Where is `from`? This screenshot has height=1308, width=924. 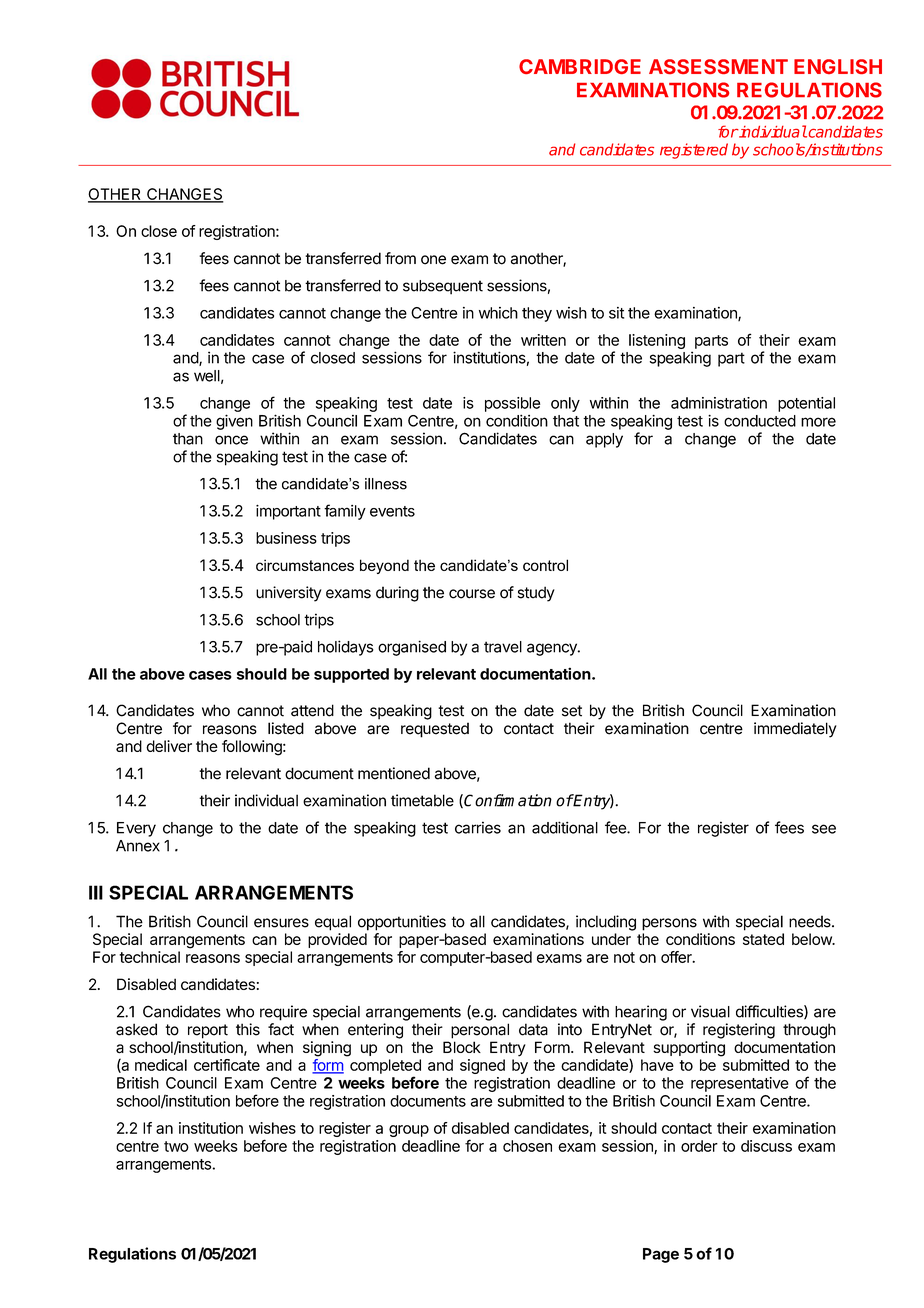 from is located at coordinates (400, 258).
